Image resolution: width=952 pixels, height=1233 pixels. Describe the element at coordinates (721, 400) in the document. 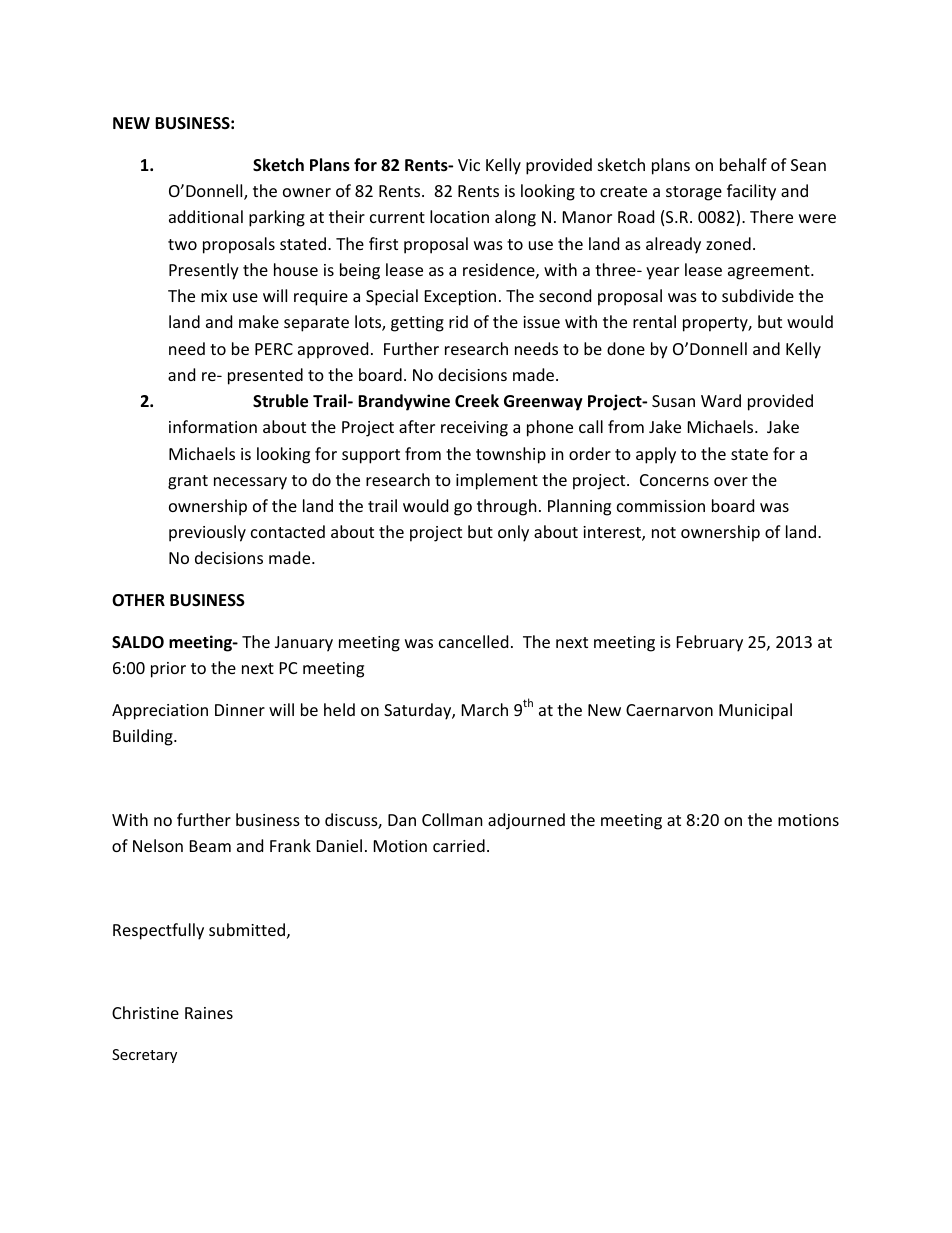

I see `Ward` at that location.
